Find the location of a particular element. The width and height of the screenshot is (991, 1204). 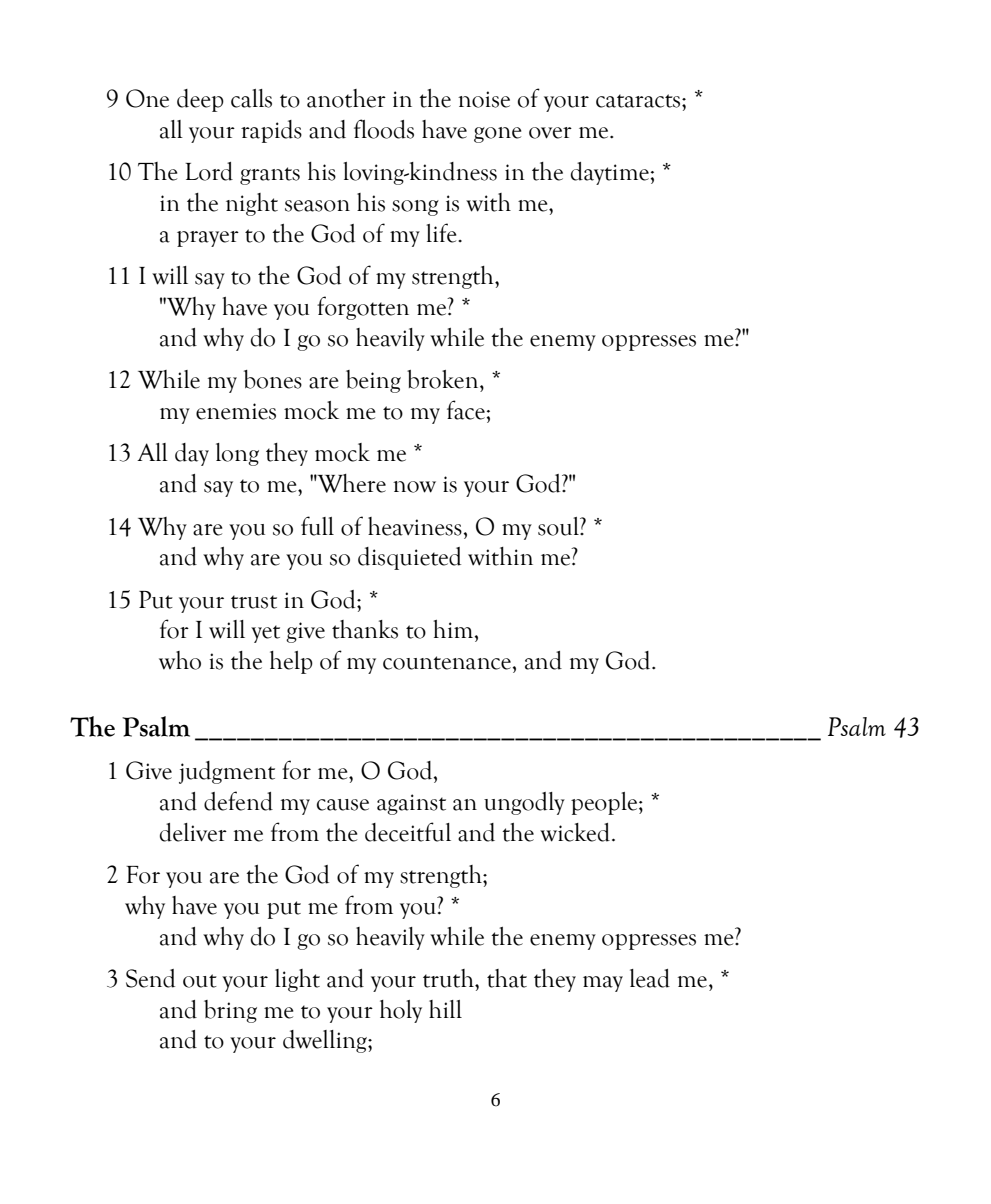

judgment is located at coordinates (227, 772).
